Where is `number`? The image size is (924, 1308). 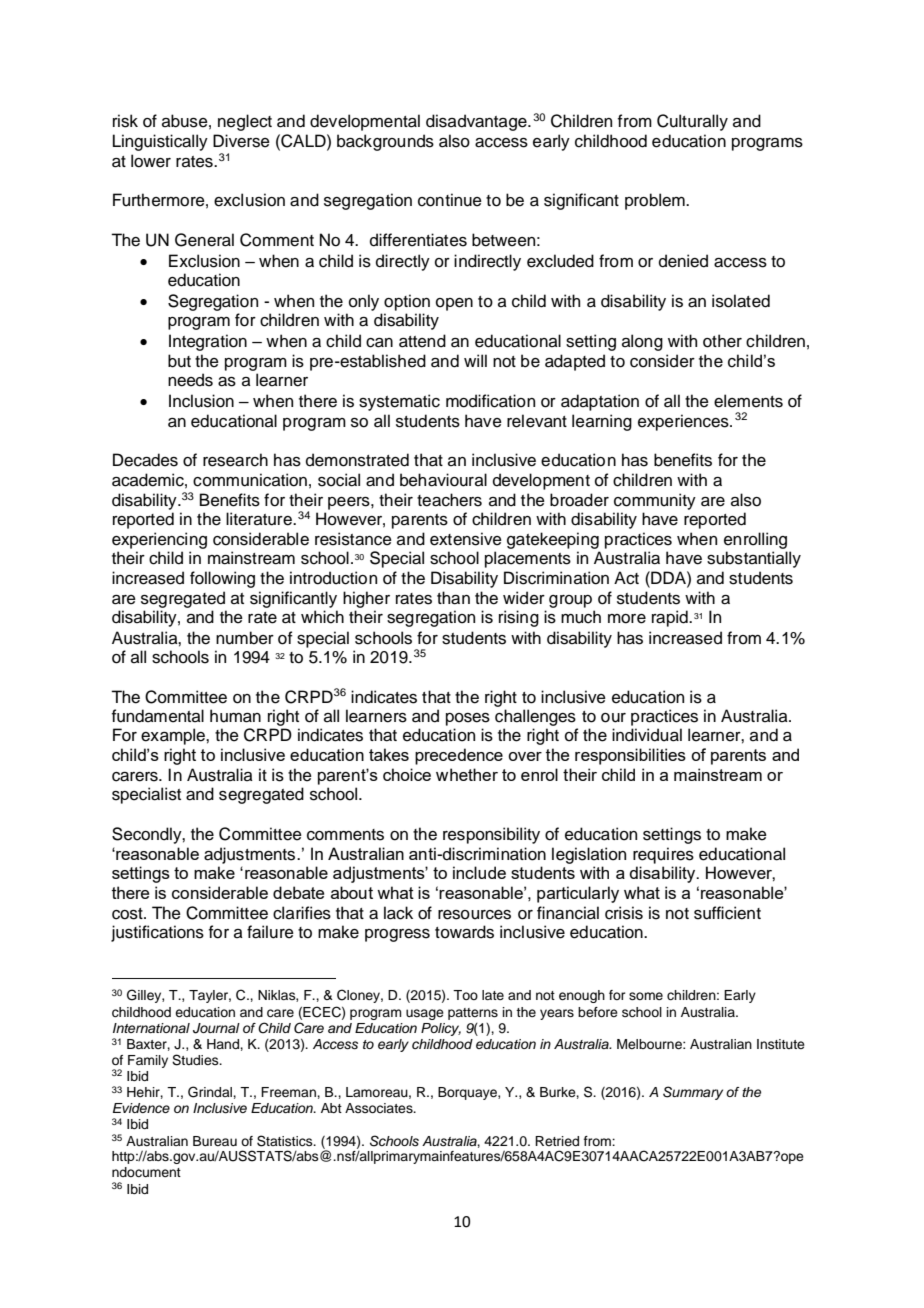
number is located at coordinates (245, 638).
